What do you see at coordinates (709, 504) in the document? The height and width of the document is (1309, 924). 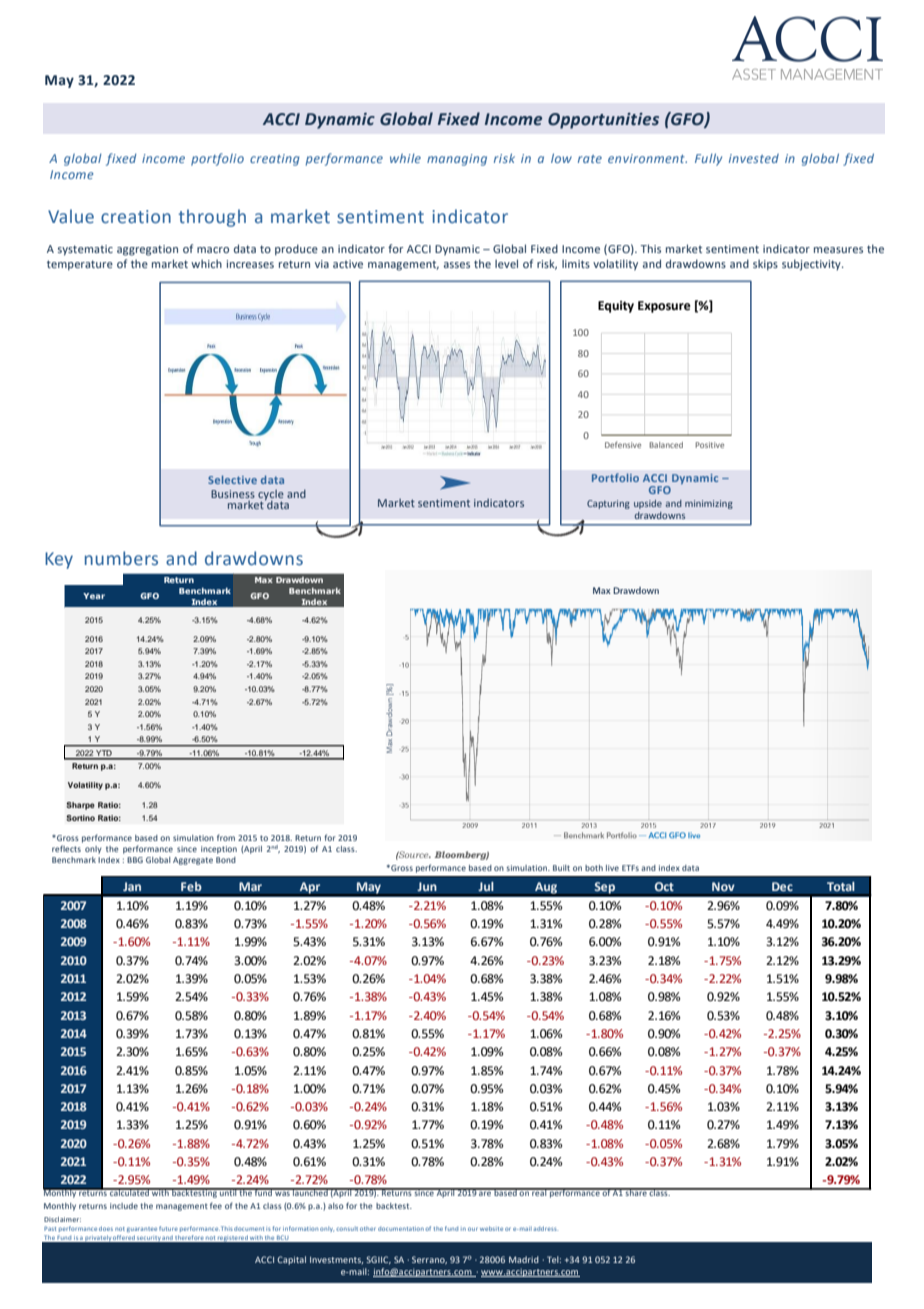 I see `minimizing` at bounding box center [709, 504].
